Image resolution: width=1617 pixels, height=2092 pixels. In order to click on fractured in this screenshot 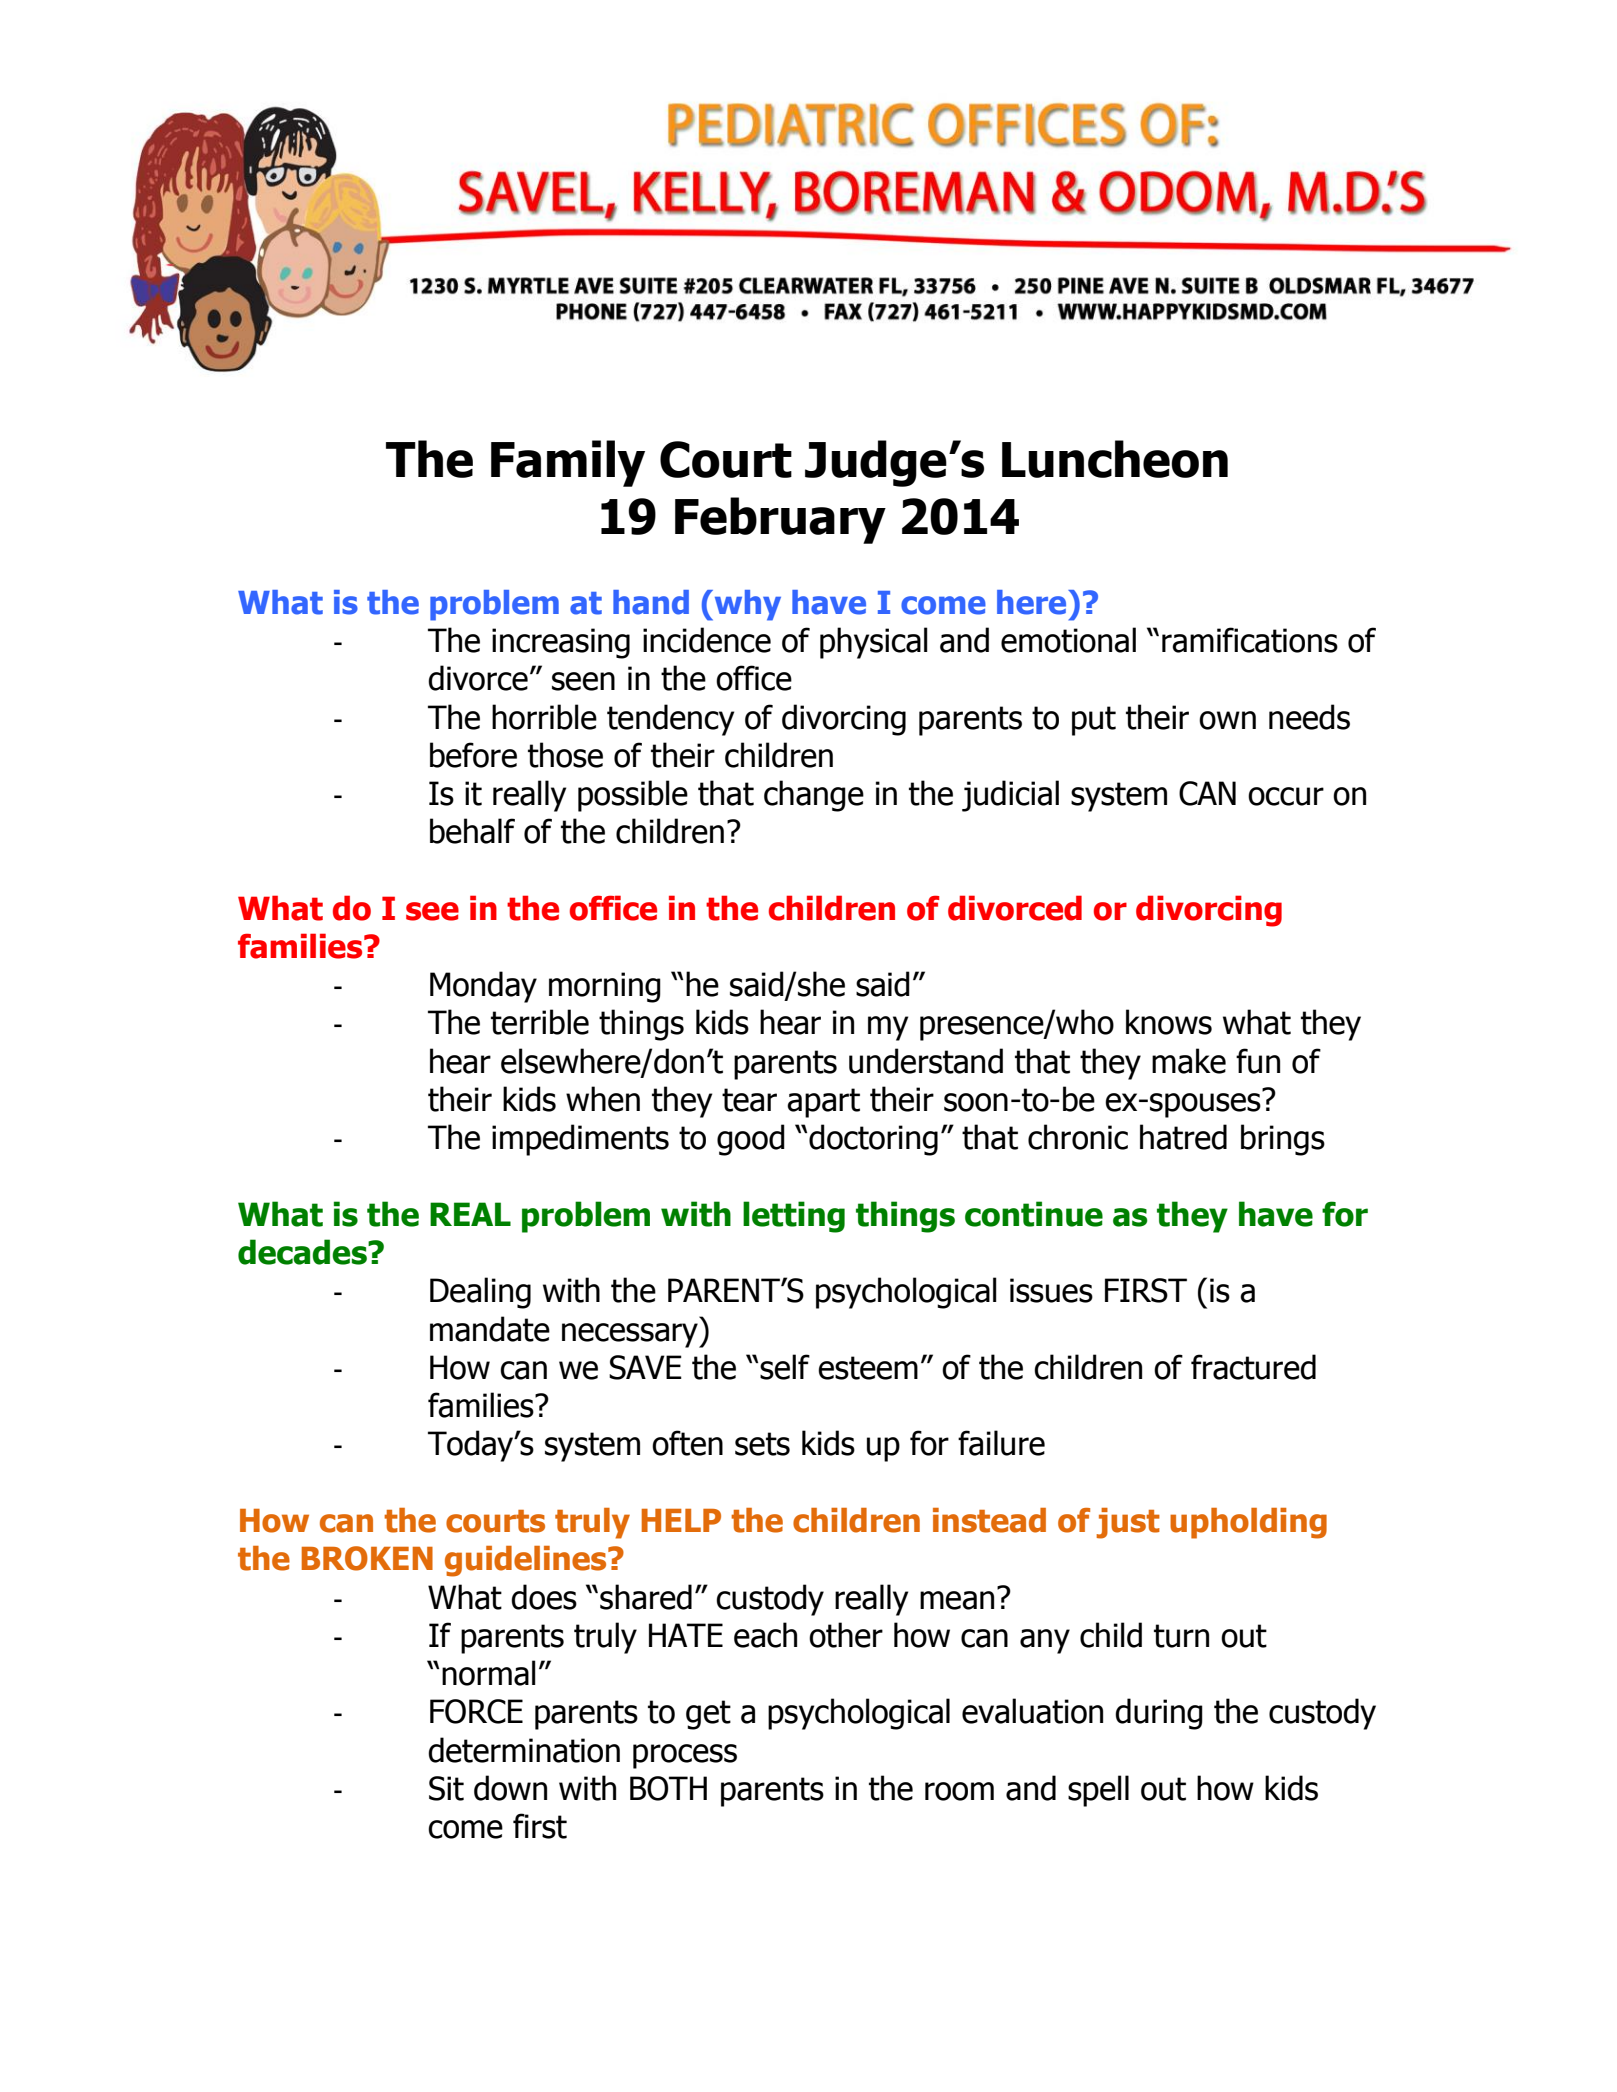, I will do `click(1253, 1367)`.
